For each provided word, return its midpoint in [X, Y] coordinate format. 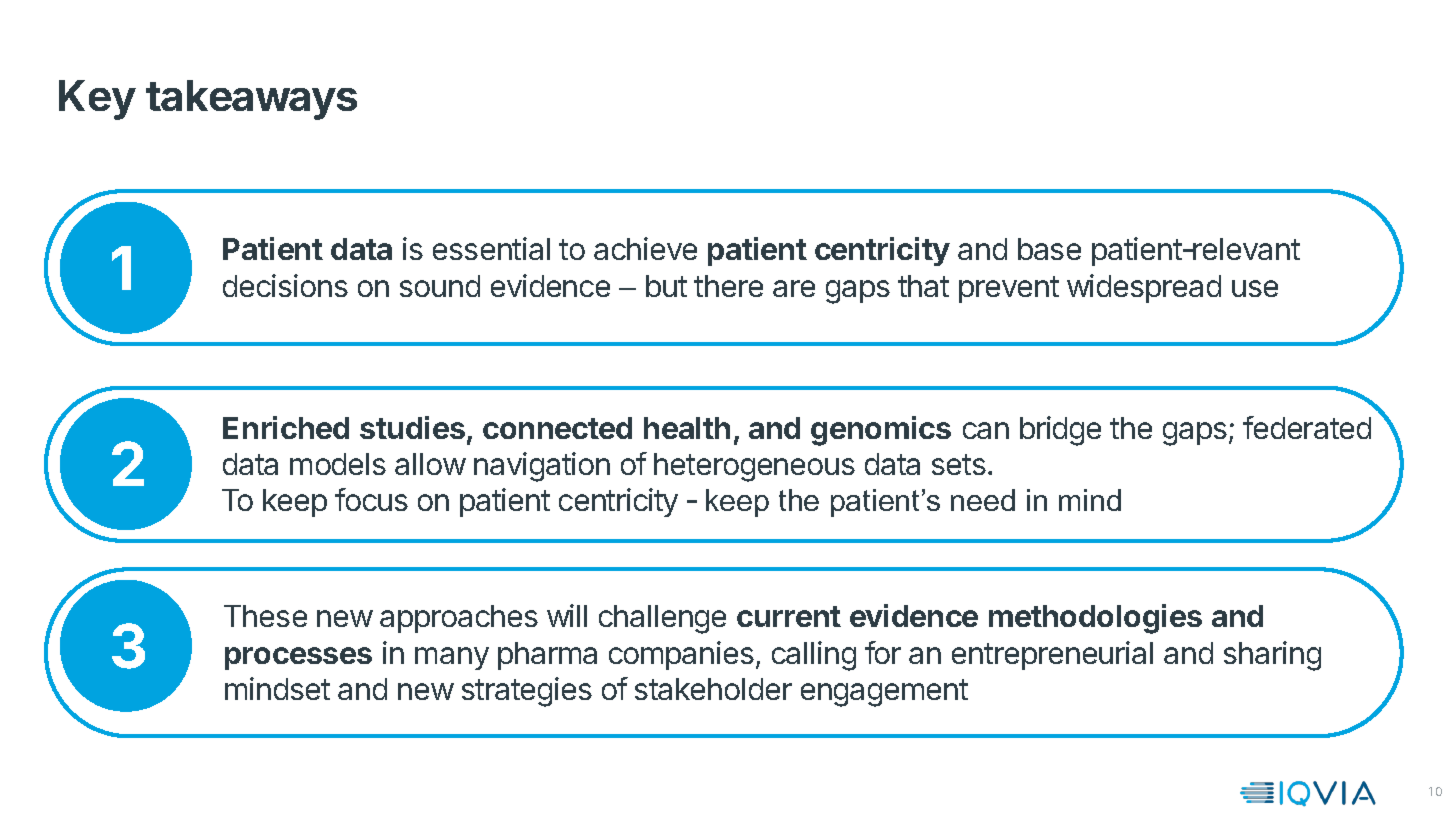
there [728, 286]
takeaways [251, 100]
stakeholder [713, 689]
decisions [285, 285]
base [1049, 249]
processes [298, 658]
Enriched [286, 427]
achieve [645, 248]
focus [371, 499]
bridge [1060, 431]
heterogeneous [754, 467]
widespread [1144, 288]
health [687, 428]
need [983, 500]
